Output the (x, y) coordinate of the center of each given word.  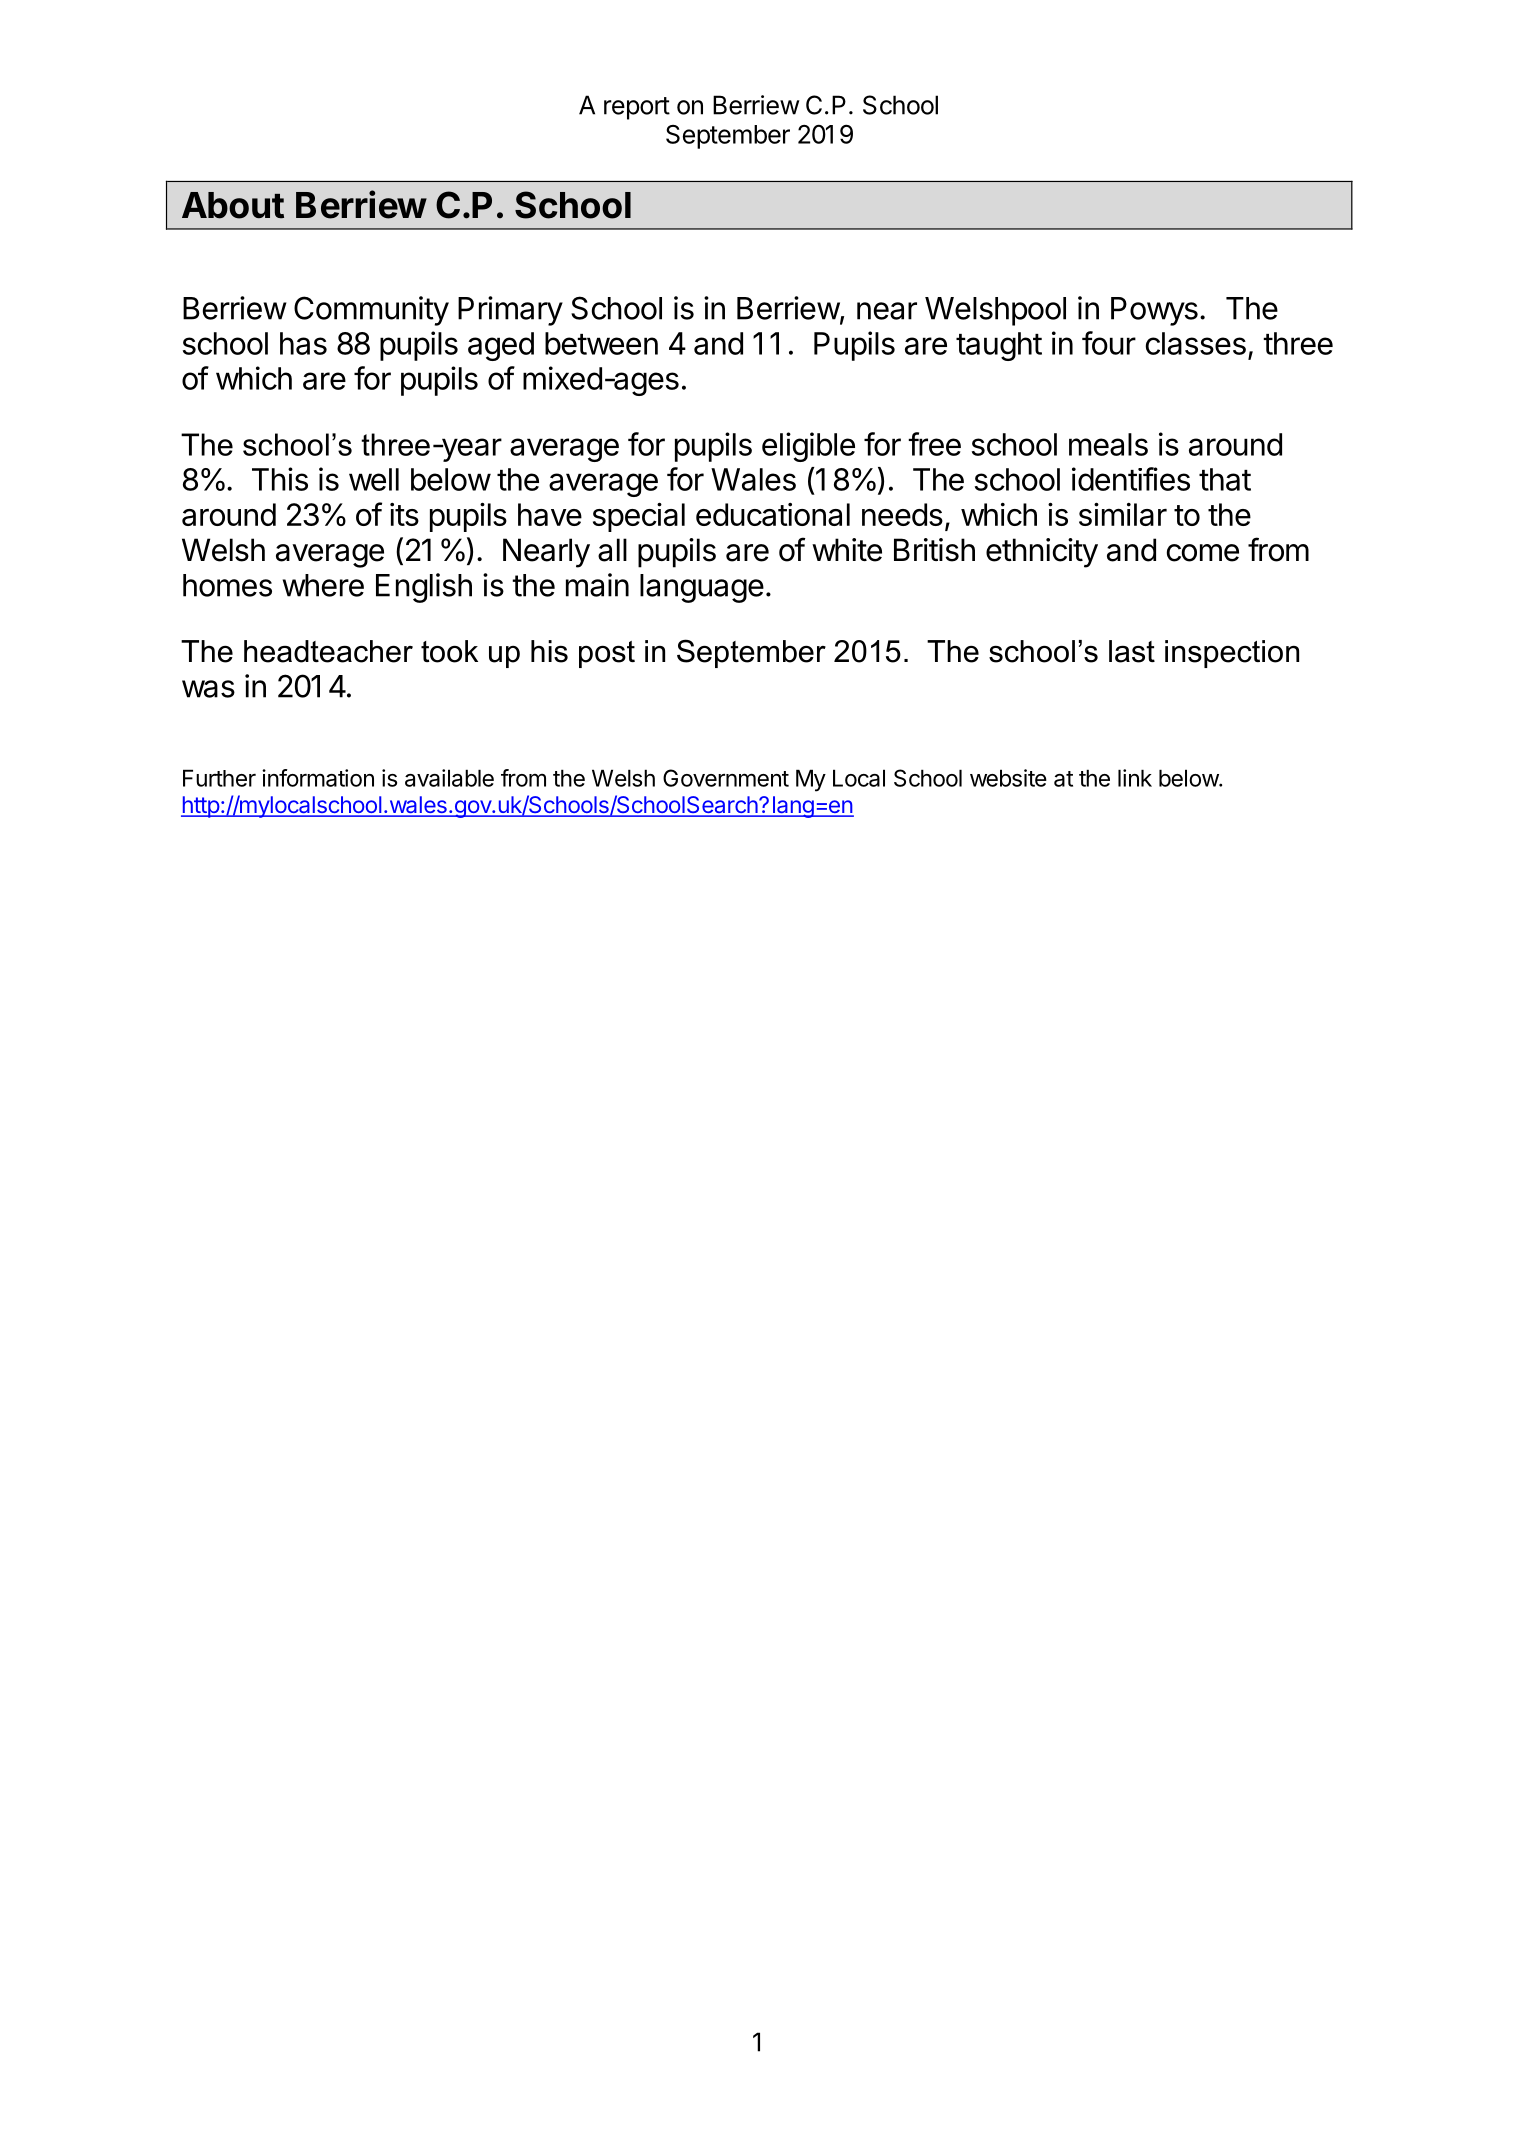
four (1109, 343)
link (1135, 778)
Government (726, 778)
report (637, 108)
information (318, 778)
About (233, 205)
